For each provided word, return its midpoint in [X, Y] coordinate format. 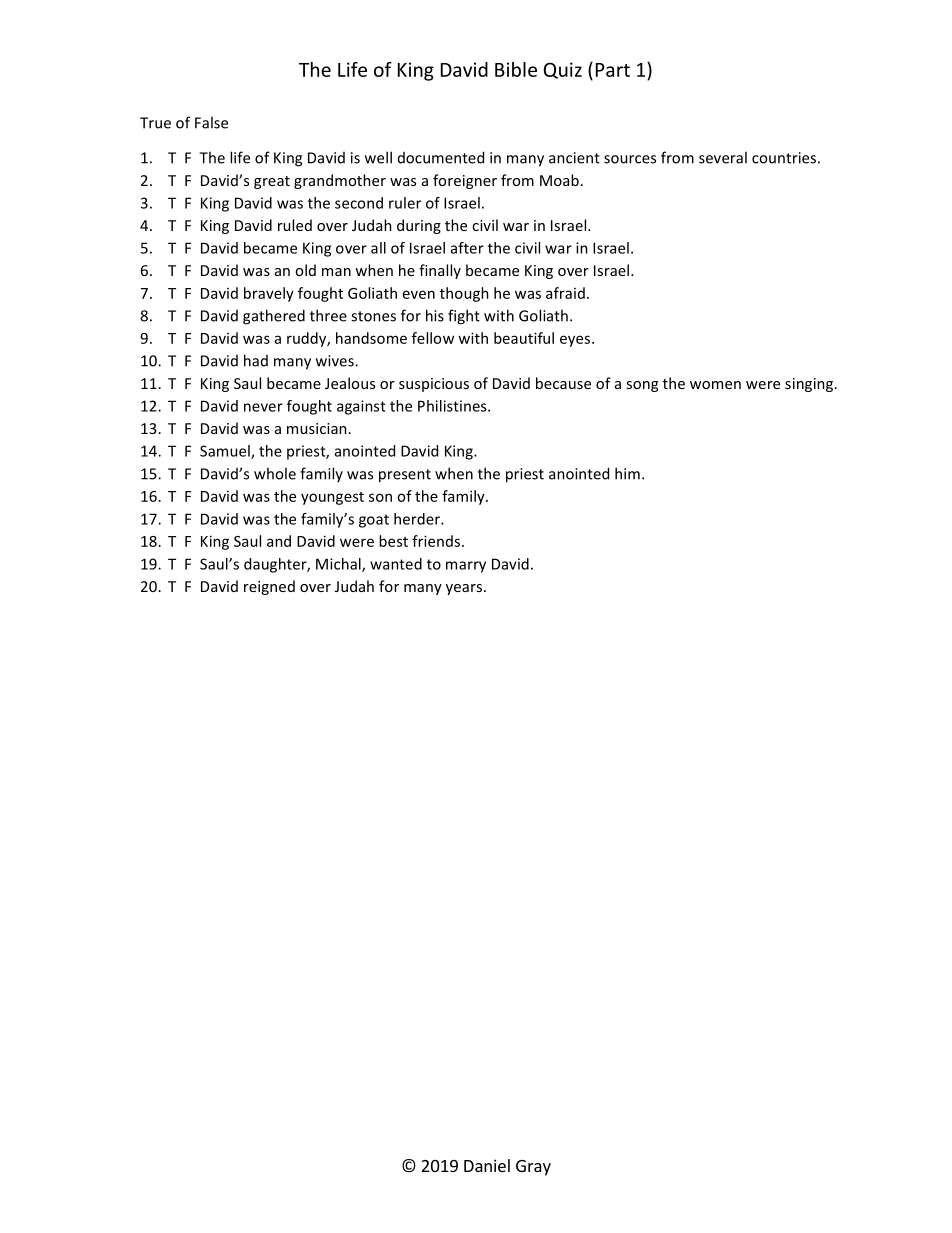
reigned [269, 587]
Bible [516, 69]
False [211, 122]
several [723, 157]
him [627, 473]
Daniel [487, 1165]
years [464, 589]
